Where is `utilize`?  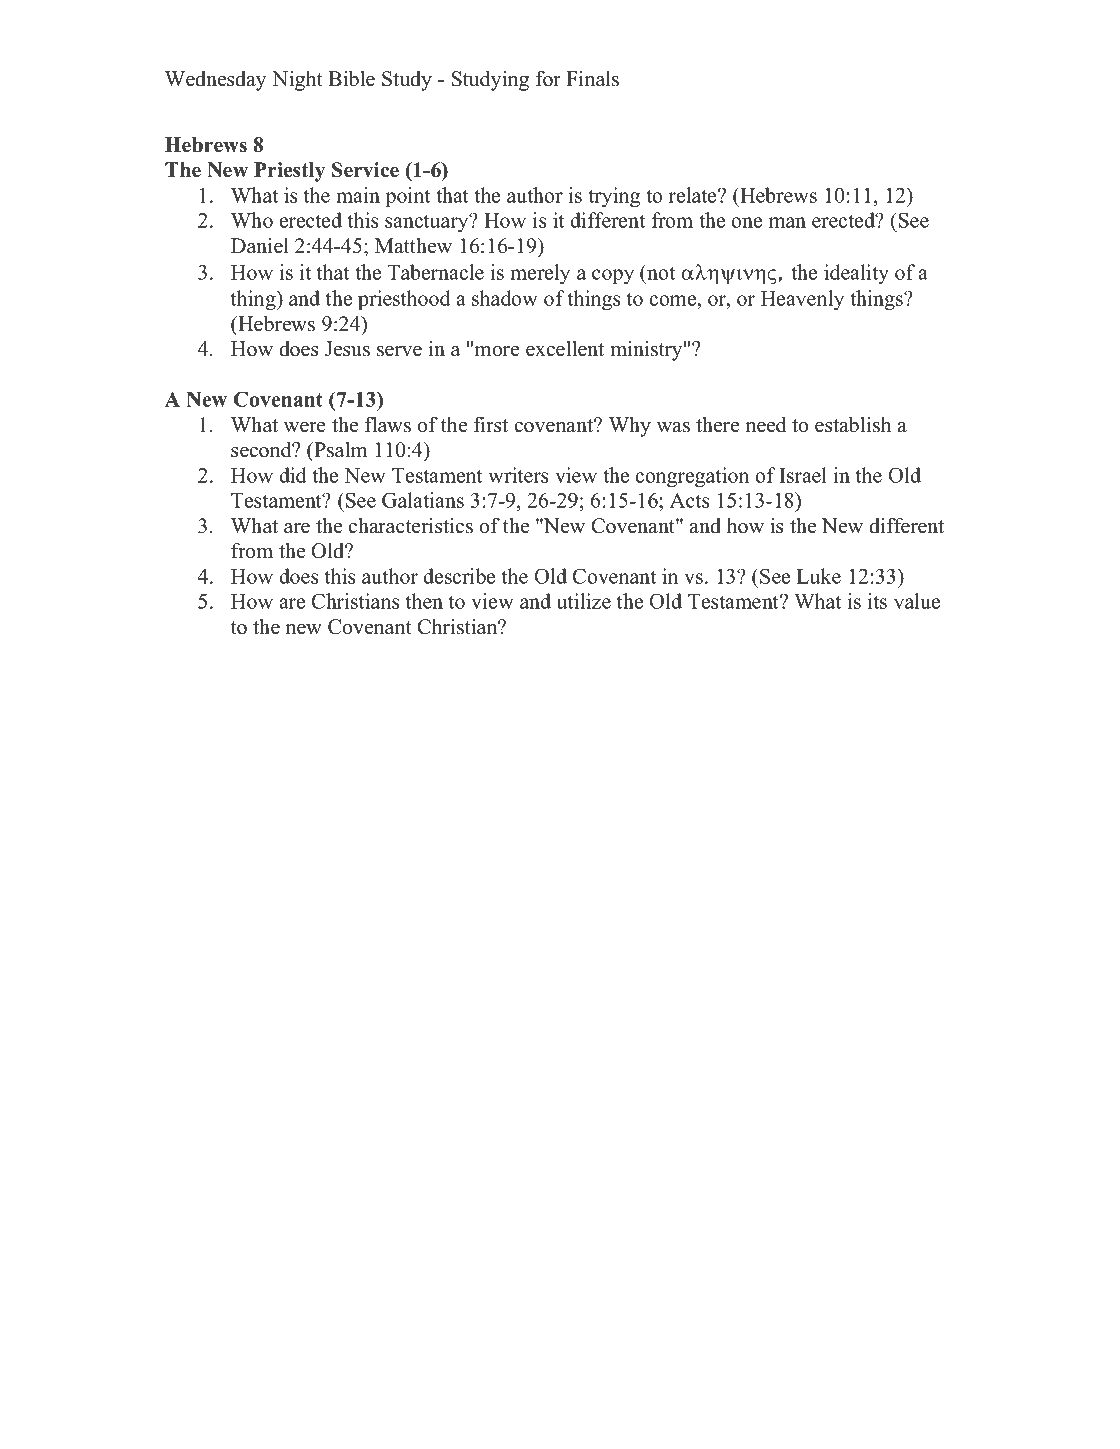 utilize is located at coordinates (584, 601).
